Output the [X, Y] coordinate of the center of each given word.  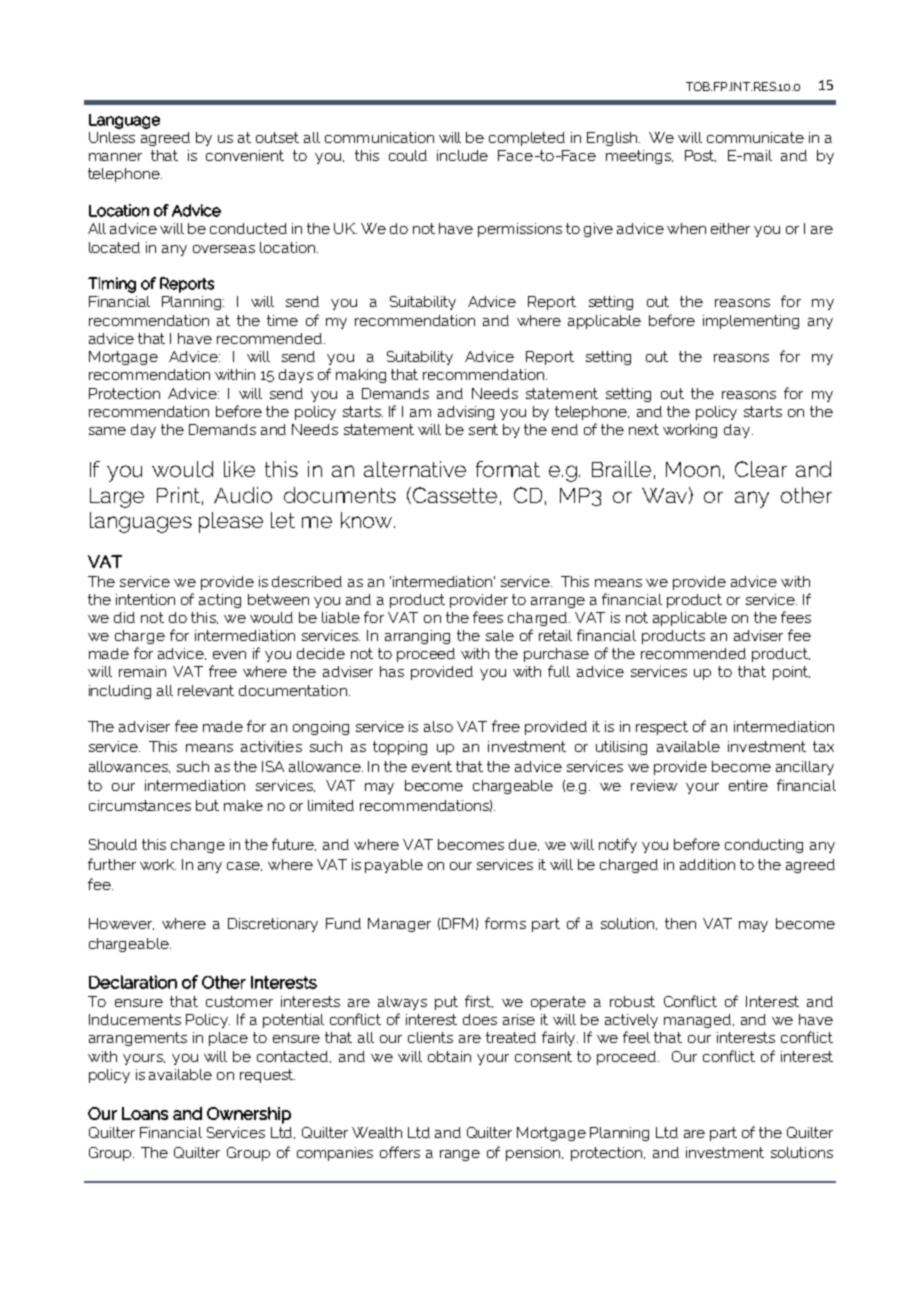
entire [748, 785]
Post [700, 156]
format [508, 469]
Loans [145, 1113]
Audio [243, 495]
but [207, 805]
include [462, 155]
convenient [245, 155]
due [524, 845]
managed [699, 1021]
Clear [761, 469]
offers [400, 1152]
